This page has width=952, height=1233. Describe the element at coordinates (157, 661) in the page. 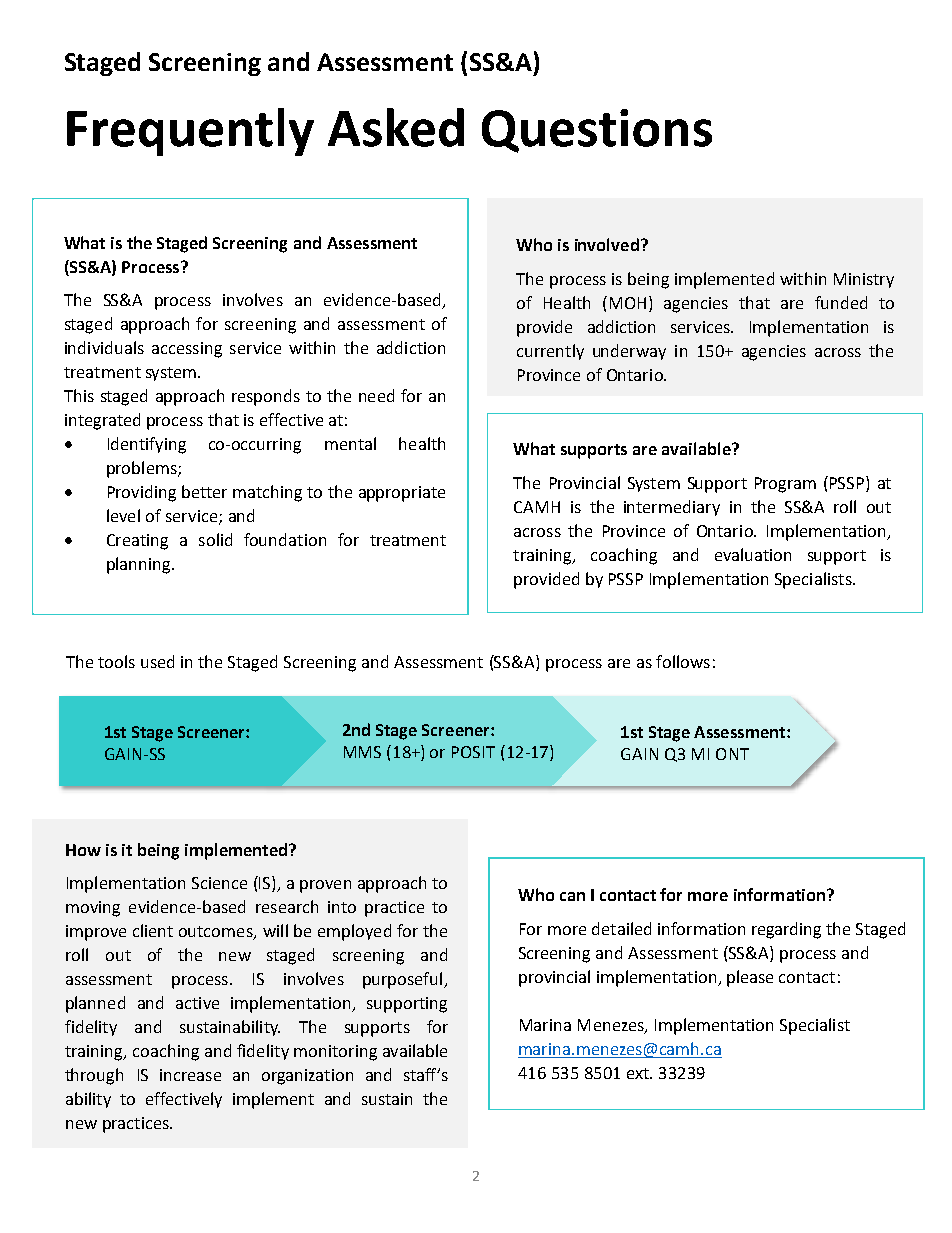

I see `used` at that location.
